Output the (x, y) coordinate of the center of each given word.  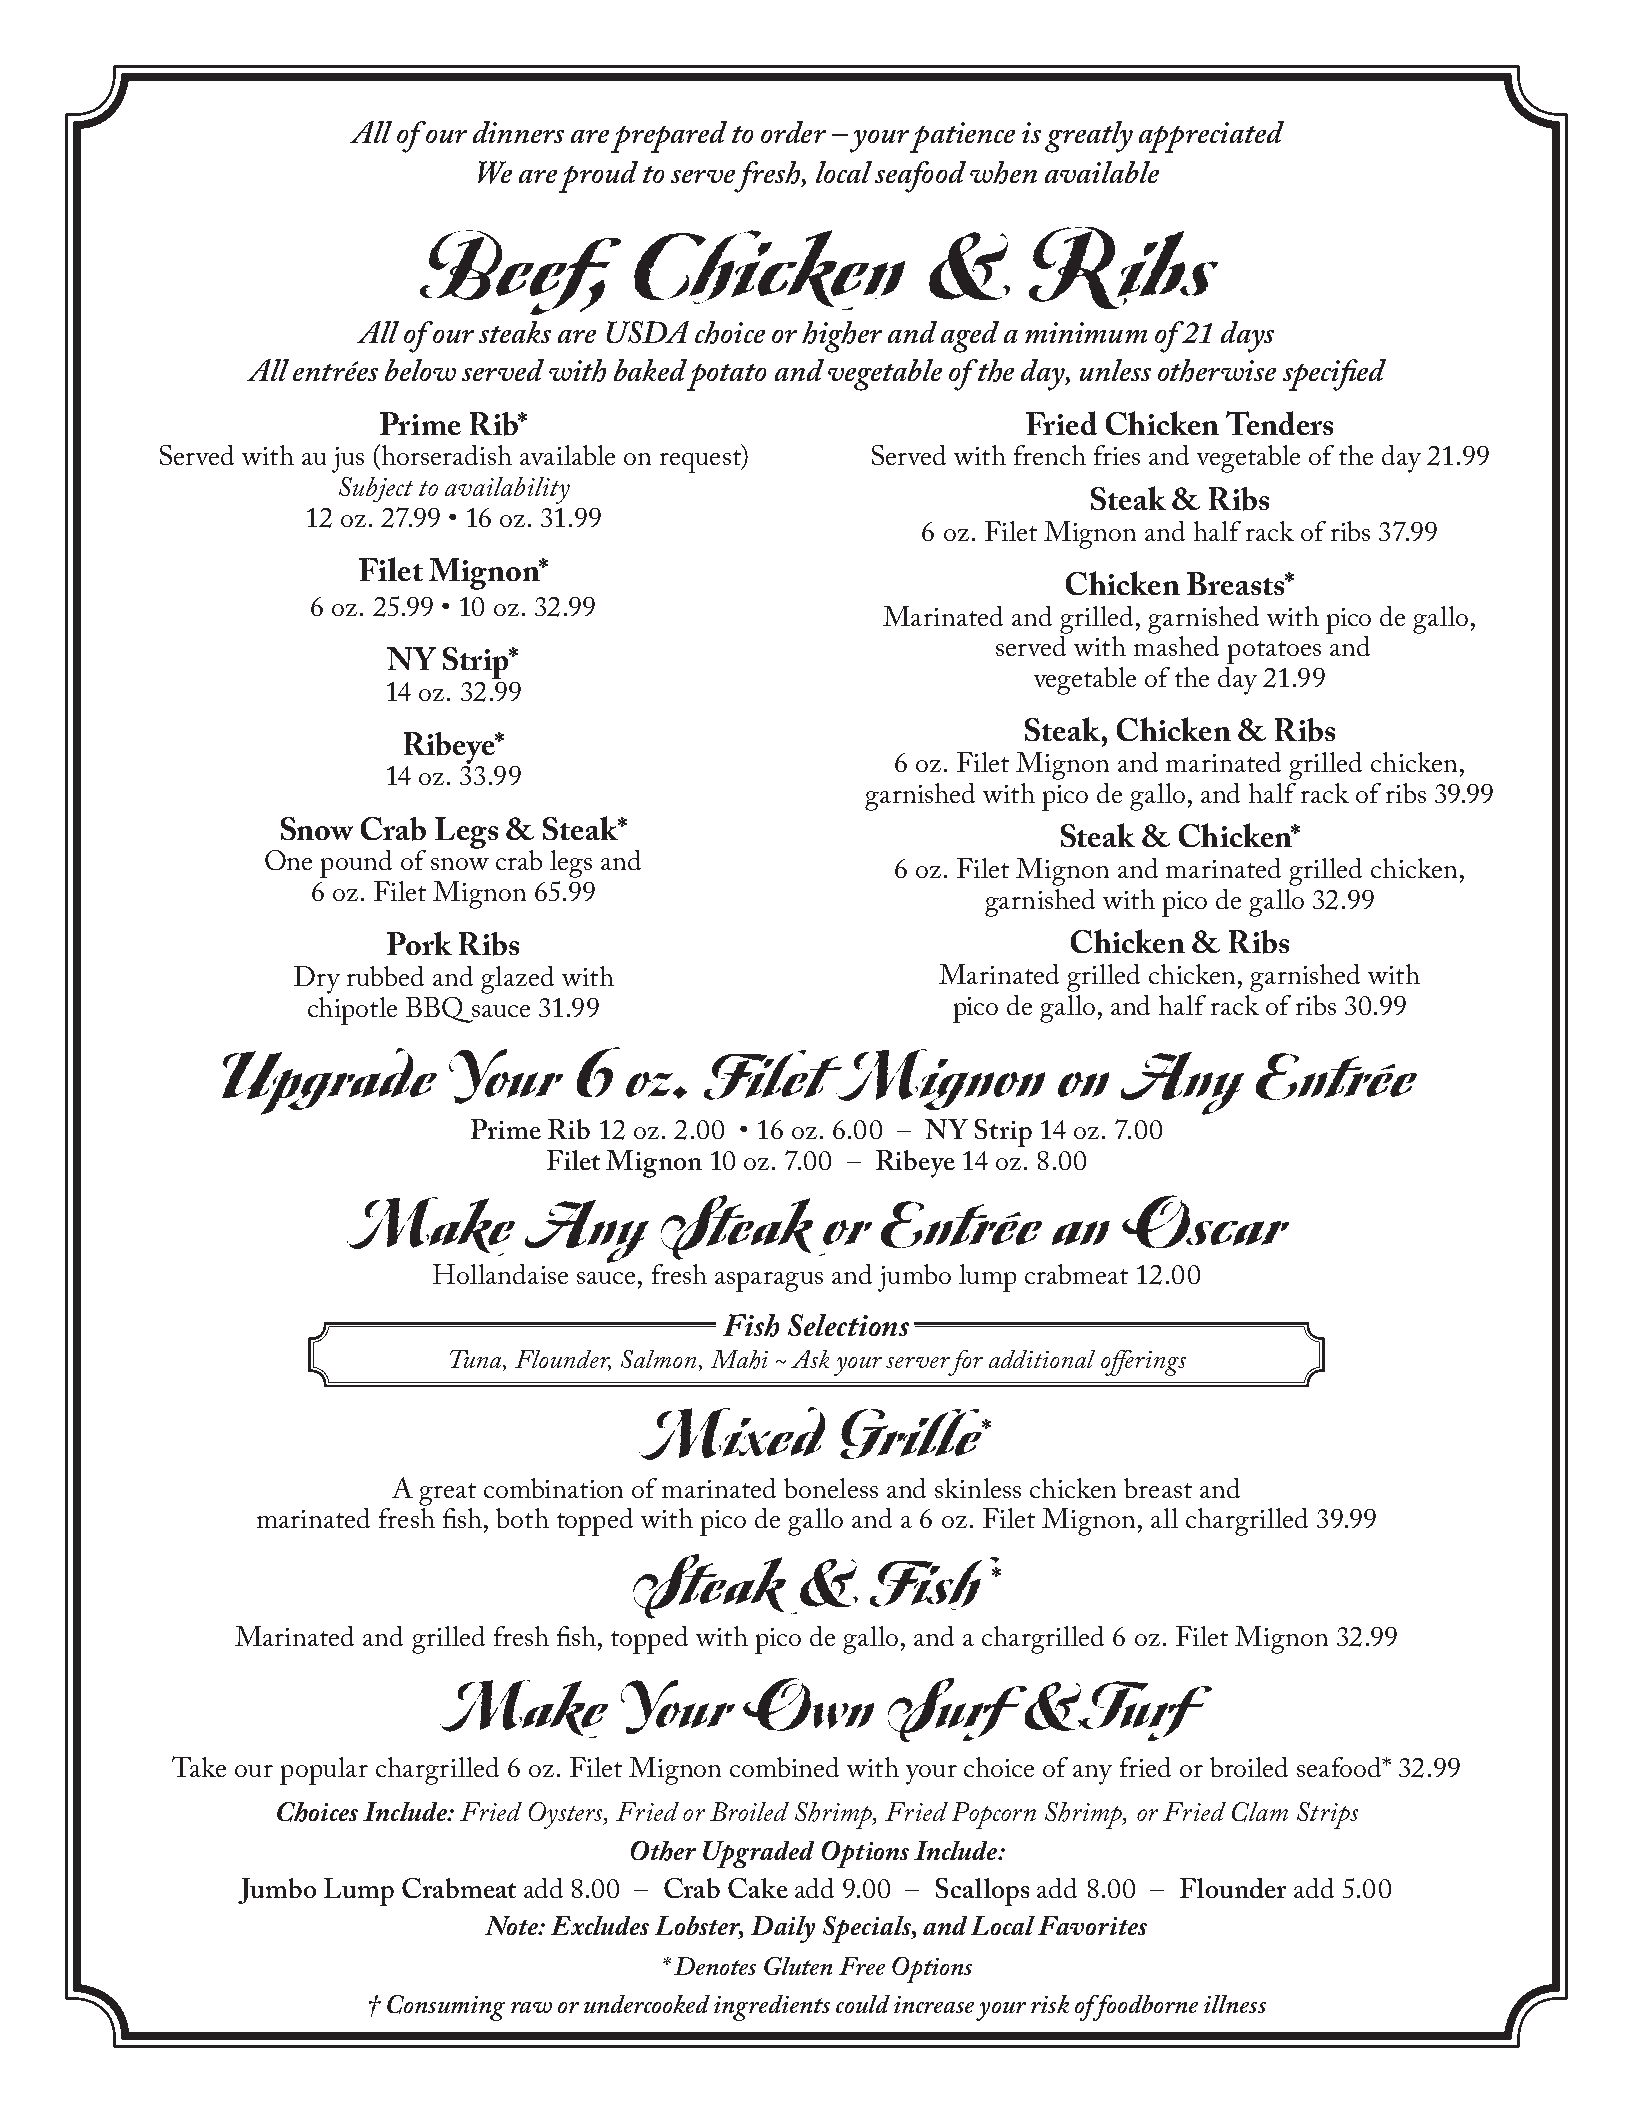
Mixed (732, 1433)
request (701, 461)
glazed (517, 980)
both (522, 1518)
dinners (518, 132)
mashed (1176, 646)
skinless (978, 1488)
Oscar (1205, 1221)
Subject (376, 489)
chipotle (352, 1011)
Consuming (446, 2008)
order (793, 132)
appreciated (1211, 137)
